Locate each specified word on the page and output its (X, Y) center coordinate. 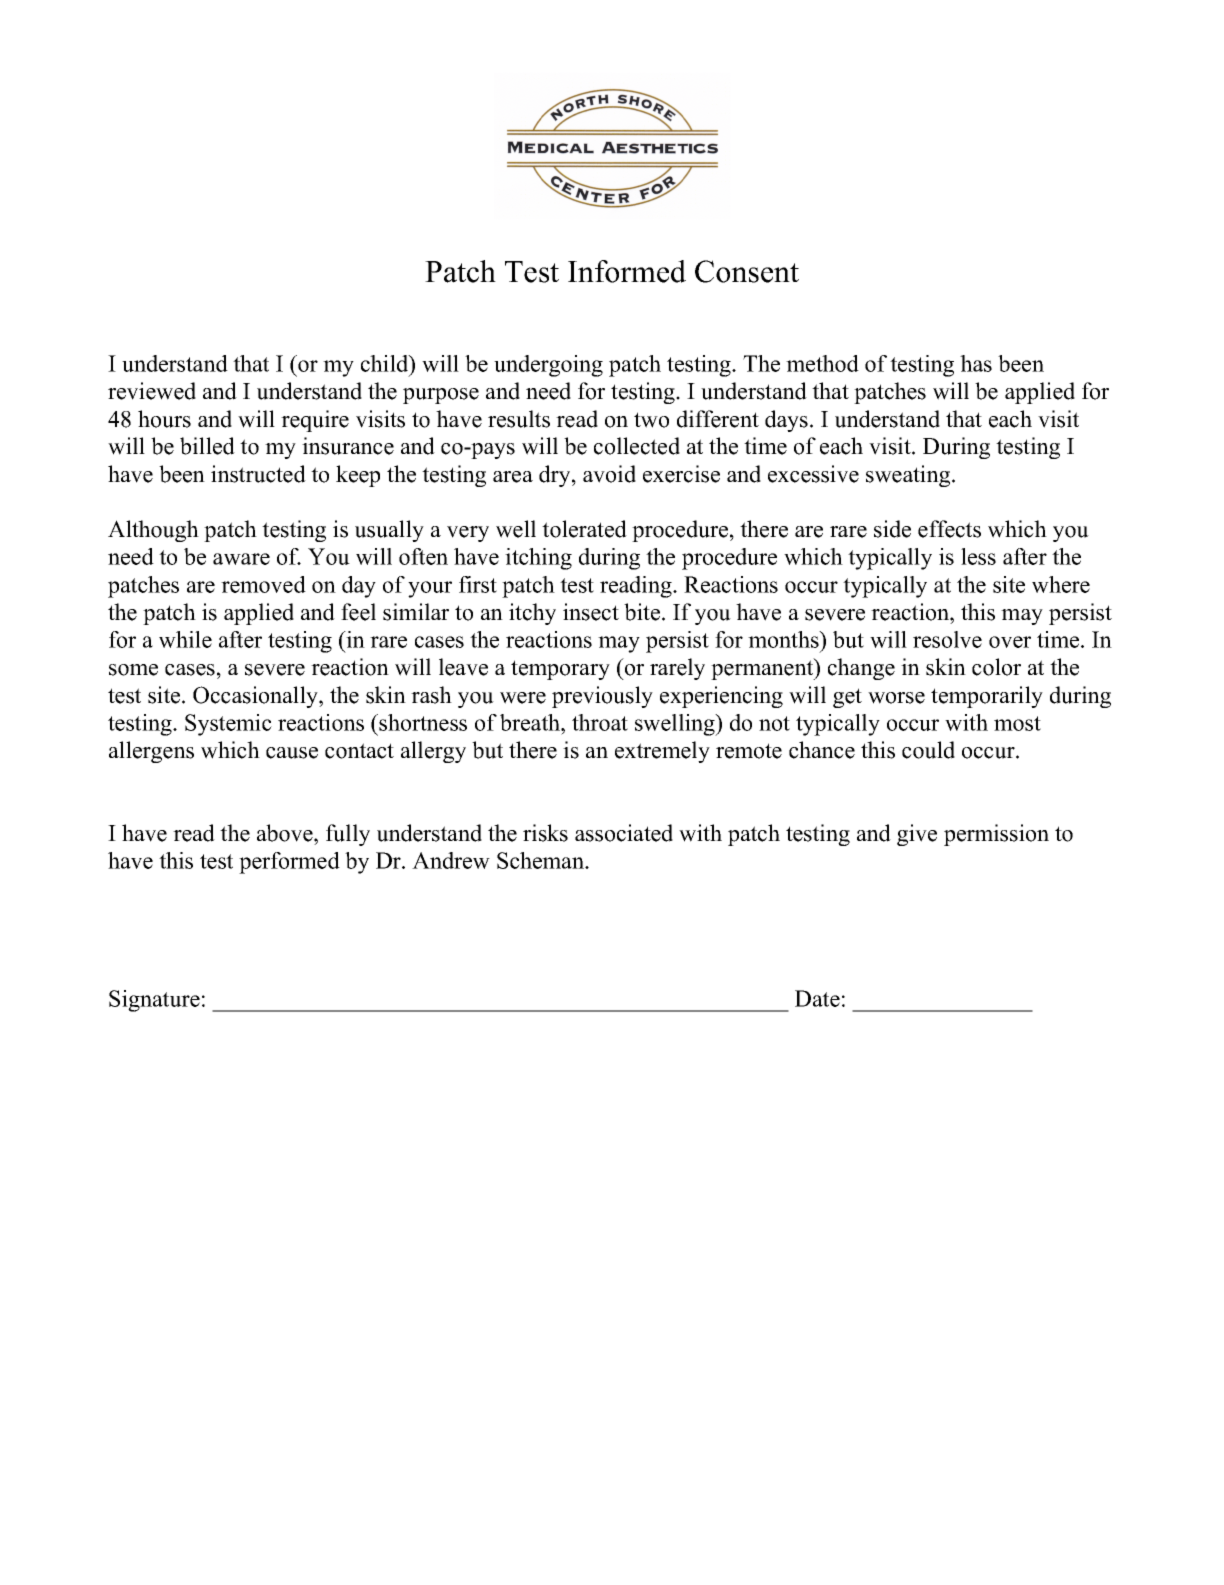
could (928, 750)
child (386, 365)
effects (949, 529)
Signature (154, 1001)
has (976, 363)
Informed (627, 271)
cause (292, 753)
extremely (662, 752)
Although (153, 531)
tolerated (584, 529)
